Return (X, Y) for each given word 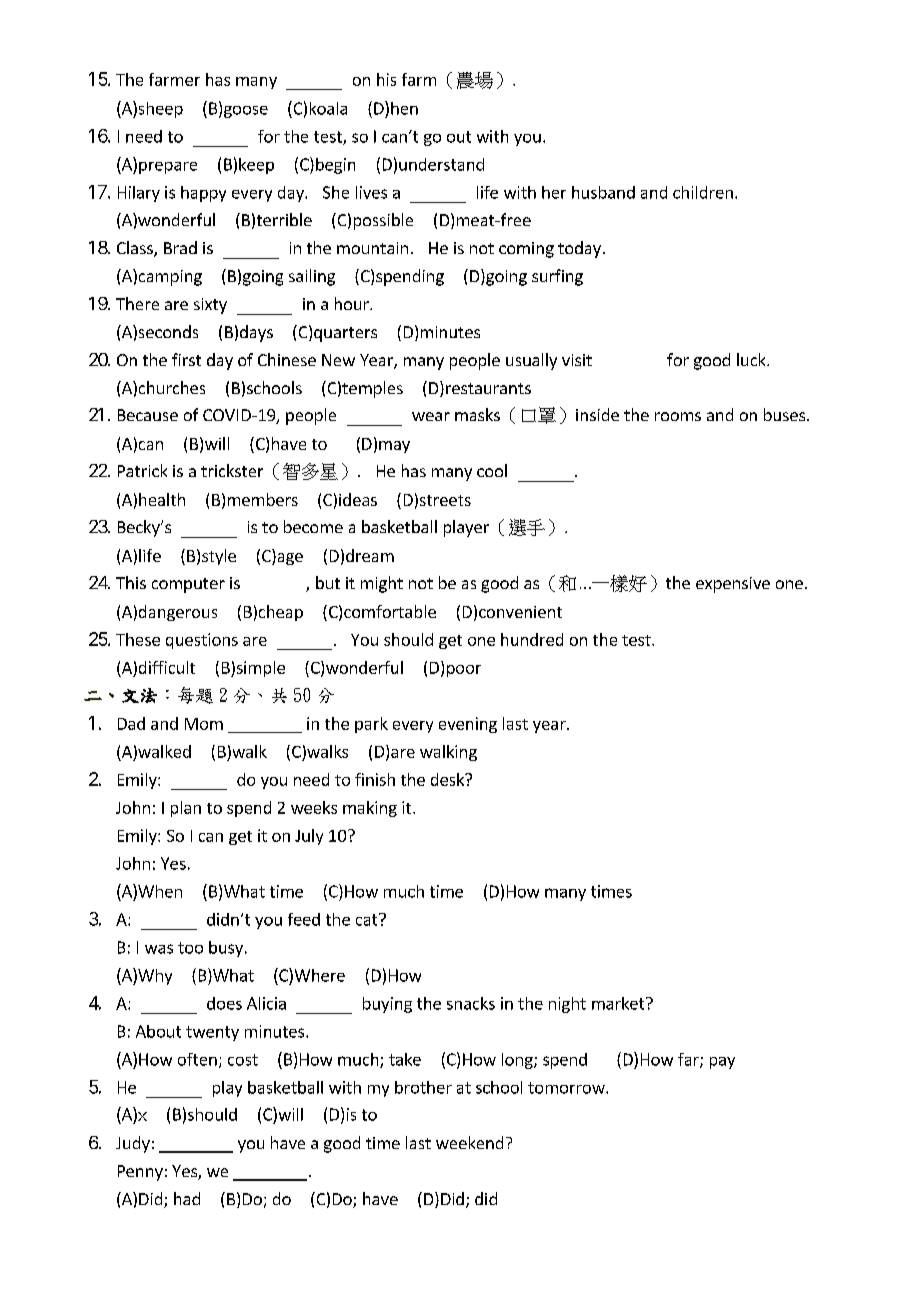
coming (526, 250)
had (187, 1198)
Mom (204, 724)
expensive (733, 585)
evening (468, 725)
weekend (469, 1142)
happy (203, 194)
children (703, 192)
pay (722, 1063)
